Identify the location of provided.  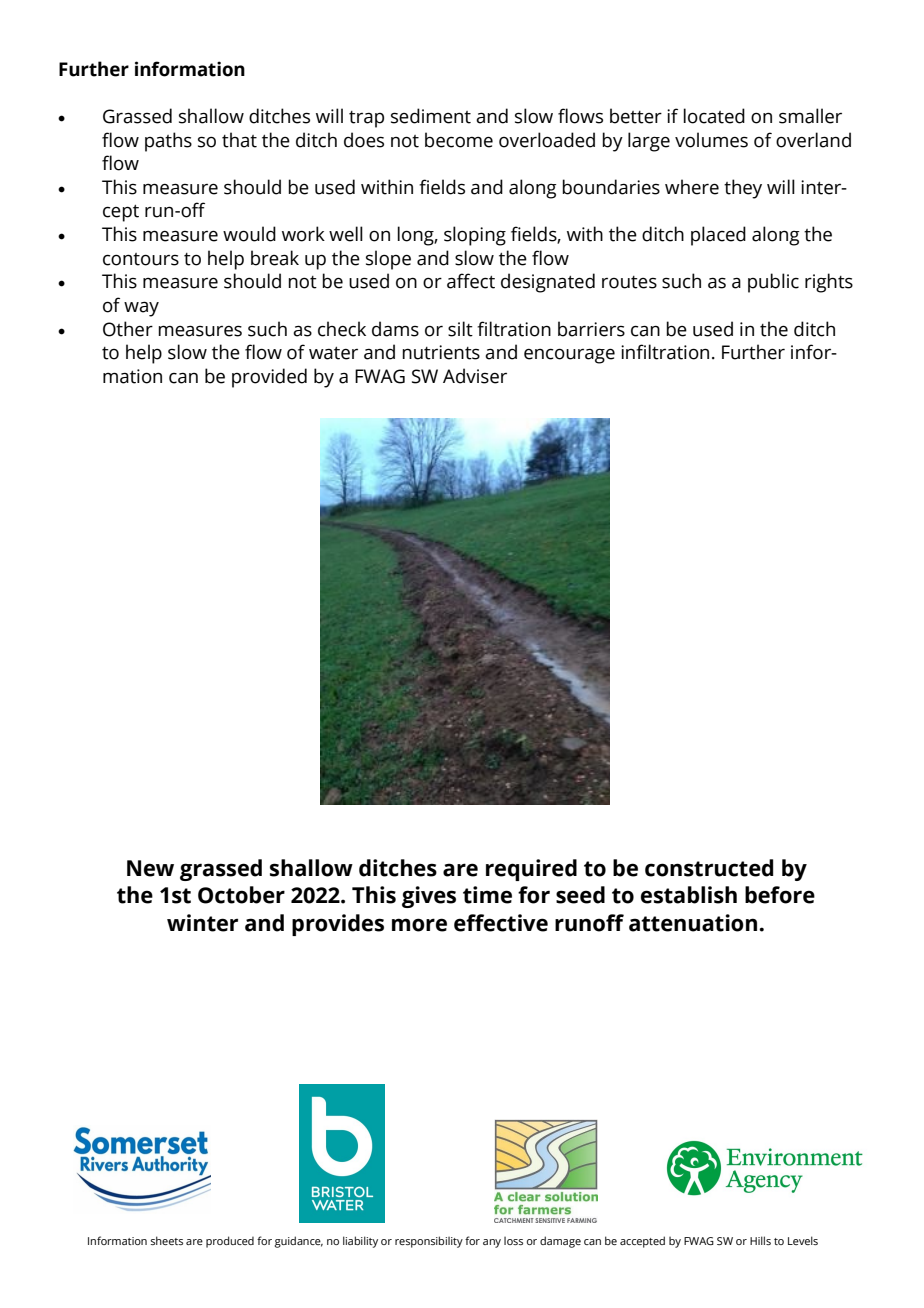
(269, 378).
